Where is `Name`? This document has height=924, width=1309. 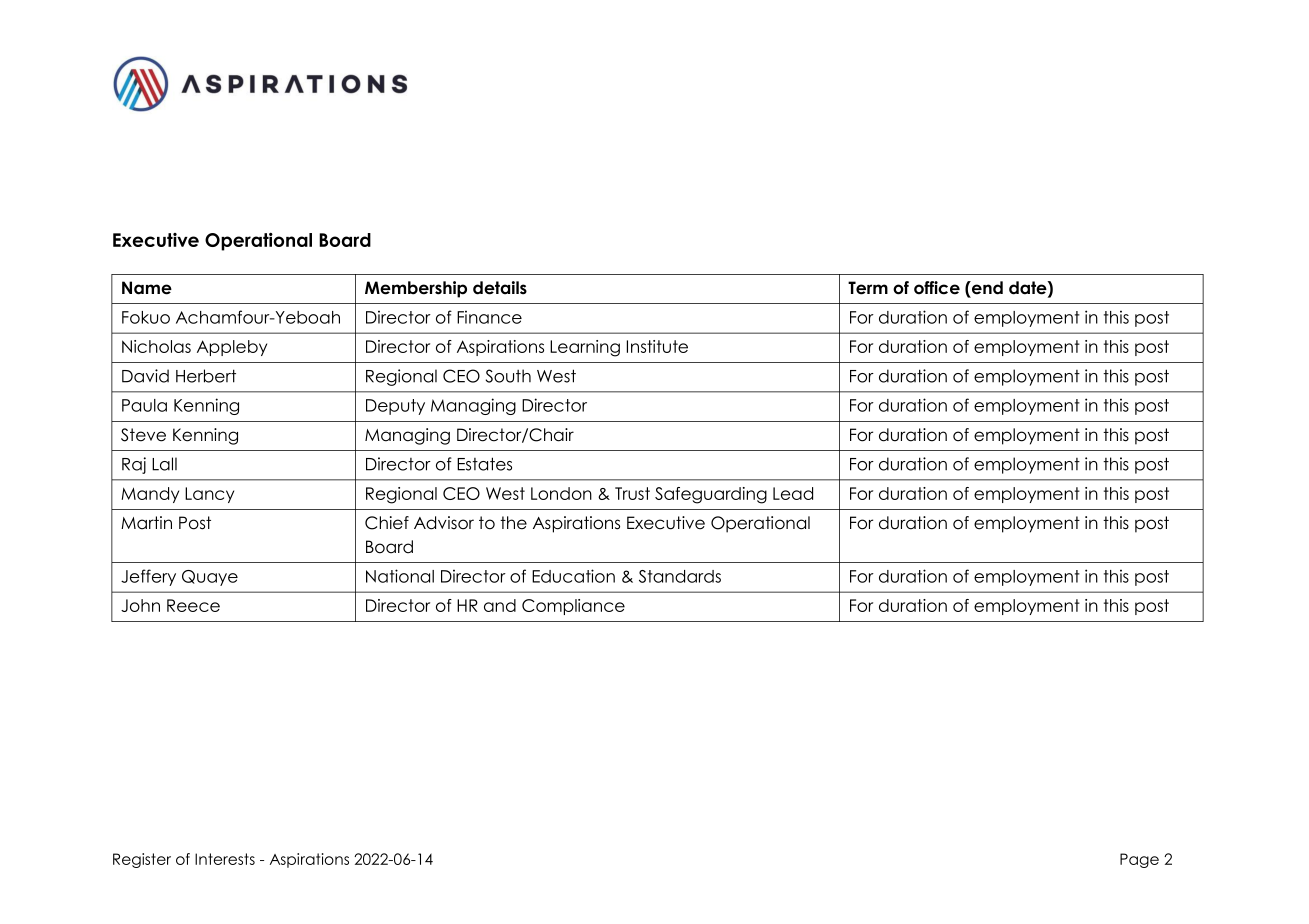
Name is located at coordinates (147, 288).
